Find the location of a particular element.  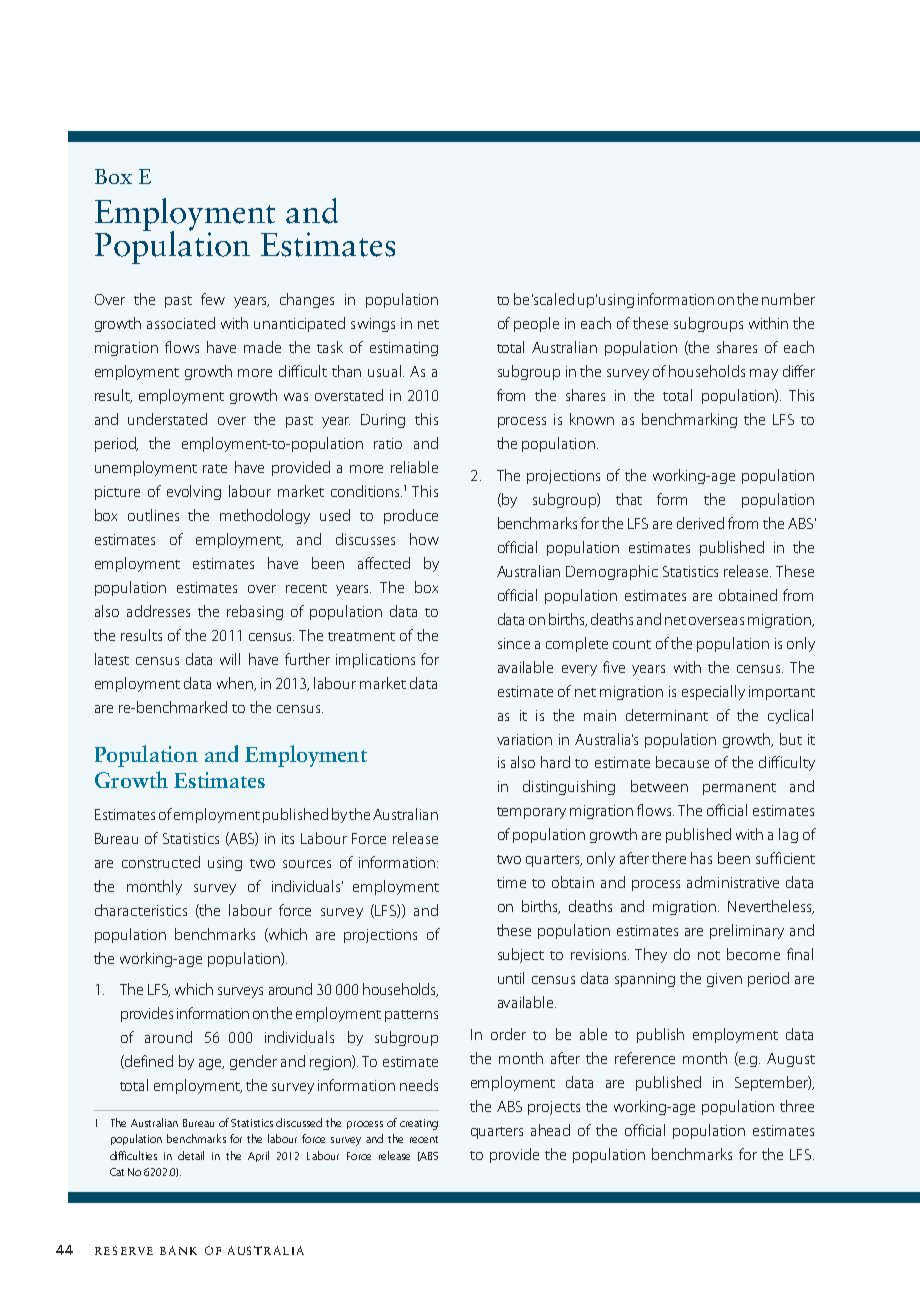

has is located at coordinates (701, 858).
